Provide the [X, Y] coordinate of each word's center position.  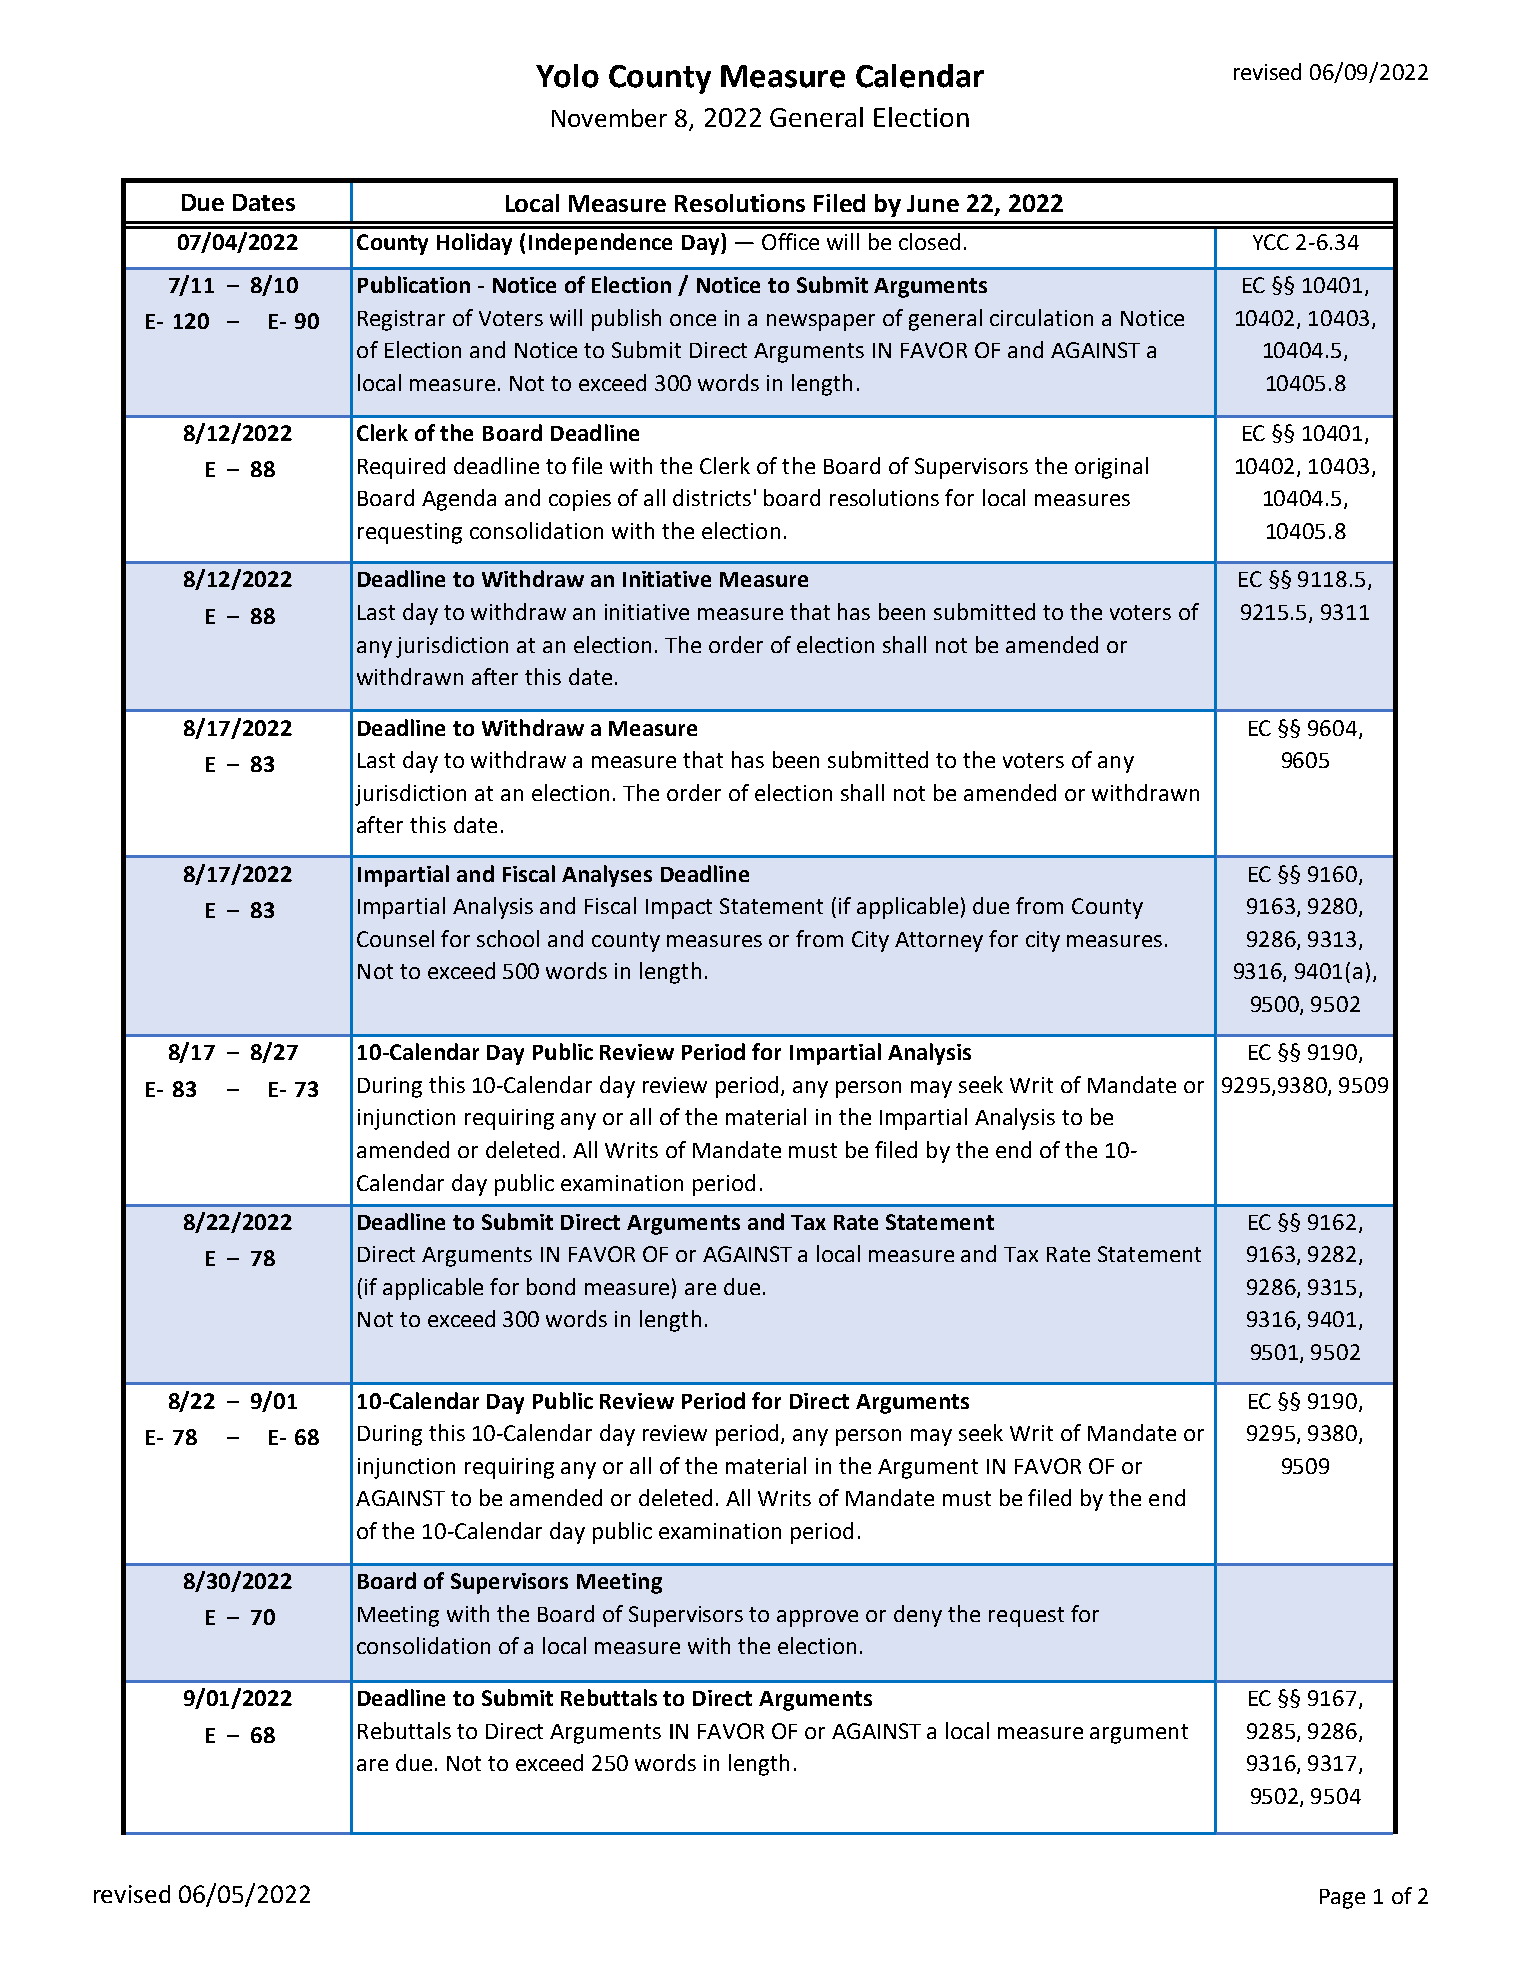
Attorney [939, 942]
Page [1342, 1899]
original [1111, 468]
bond [551, 1286]
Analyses [607, 876]
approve [817, 1618]
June [933, 203]
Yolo [567, 76]
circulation [1041, 317]
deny [918, 1616]
